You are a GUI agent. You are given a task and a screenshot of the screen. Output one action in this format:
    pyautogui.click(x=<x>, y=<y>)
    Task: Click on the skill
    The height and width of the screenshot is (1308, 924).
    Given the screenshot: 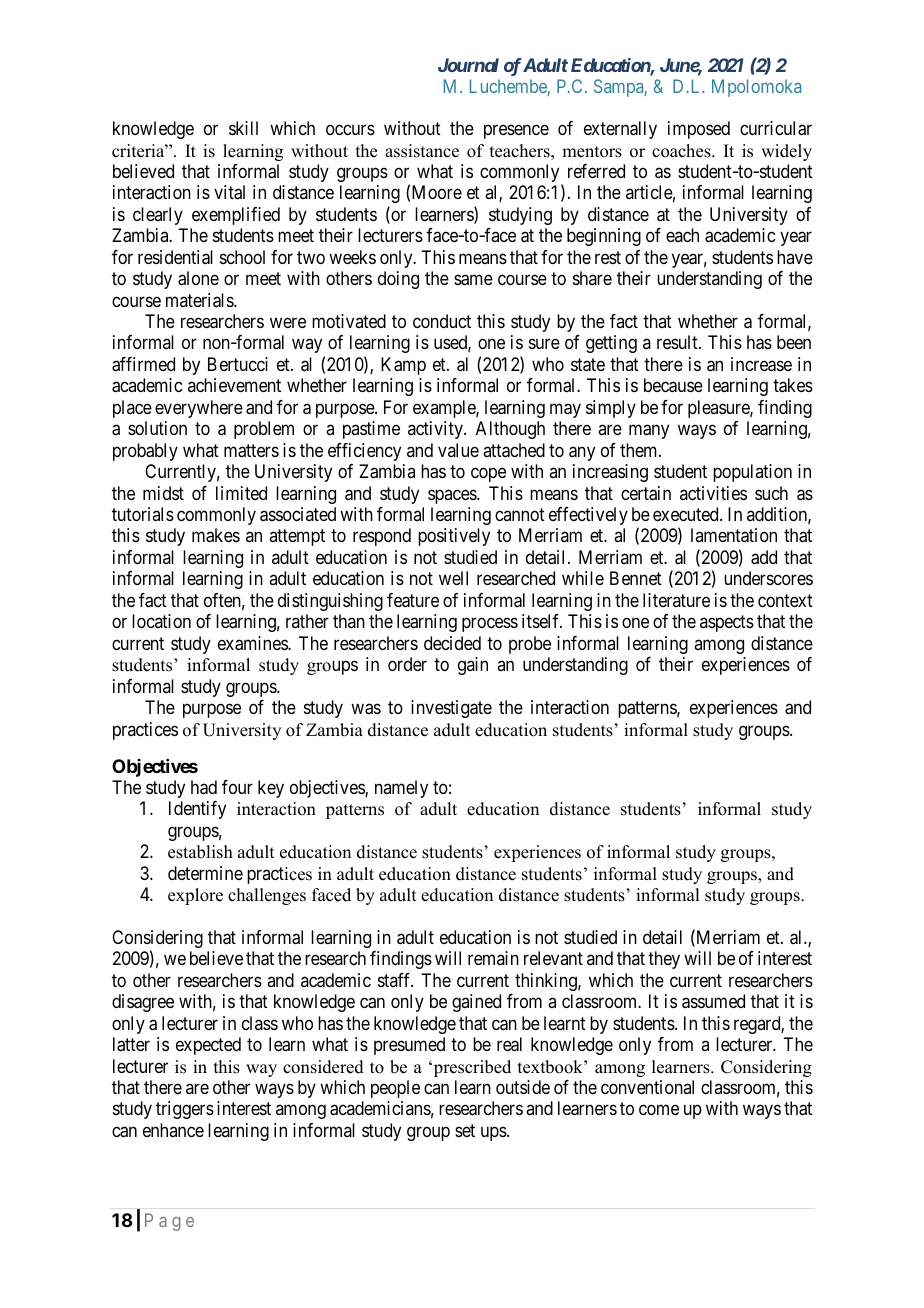 What is the action you would take?
    pyautogui.click(x=243, y=128)
